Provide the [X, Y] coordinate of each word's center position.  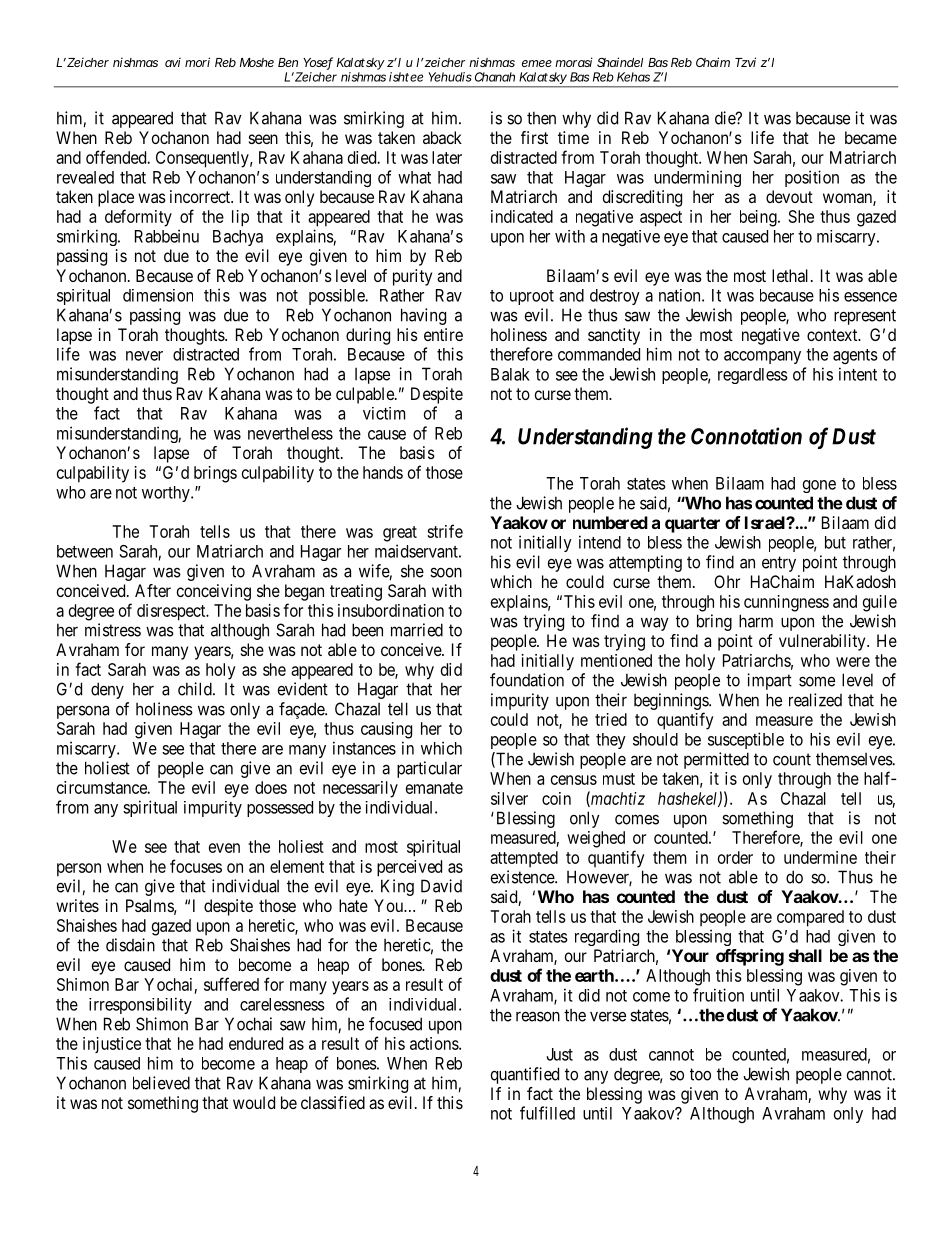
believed [161, 1083]
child [196, 689]
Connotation [746, 436]
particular [429, 769]
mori [197, 62]
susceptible [746, 740]
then [541, 118]
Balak [510, 374]
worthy [167, 494]
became [871, 137]
